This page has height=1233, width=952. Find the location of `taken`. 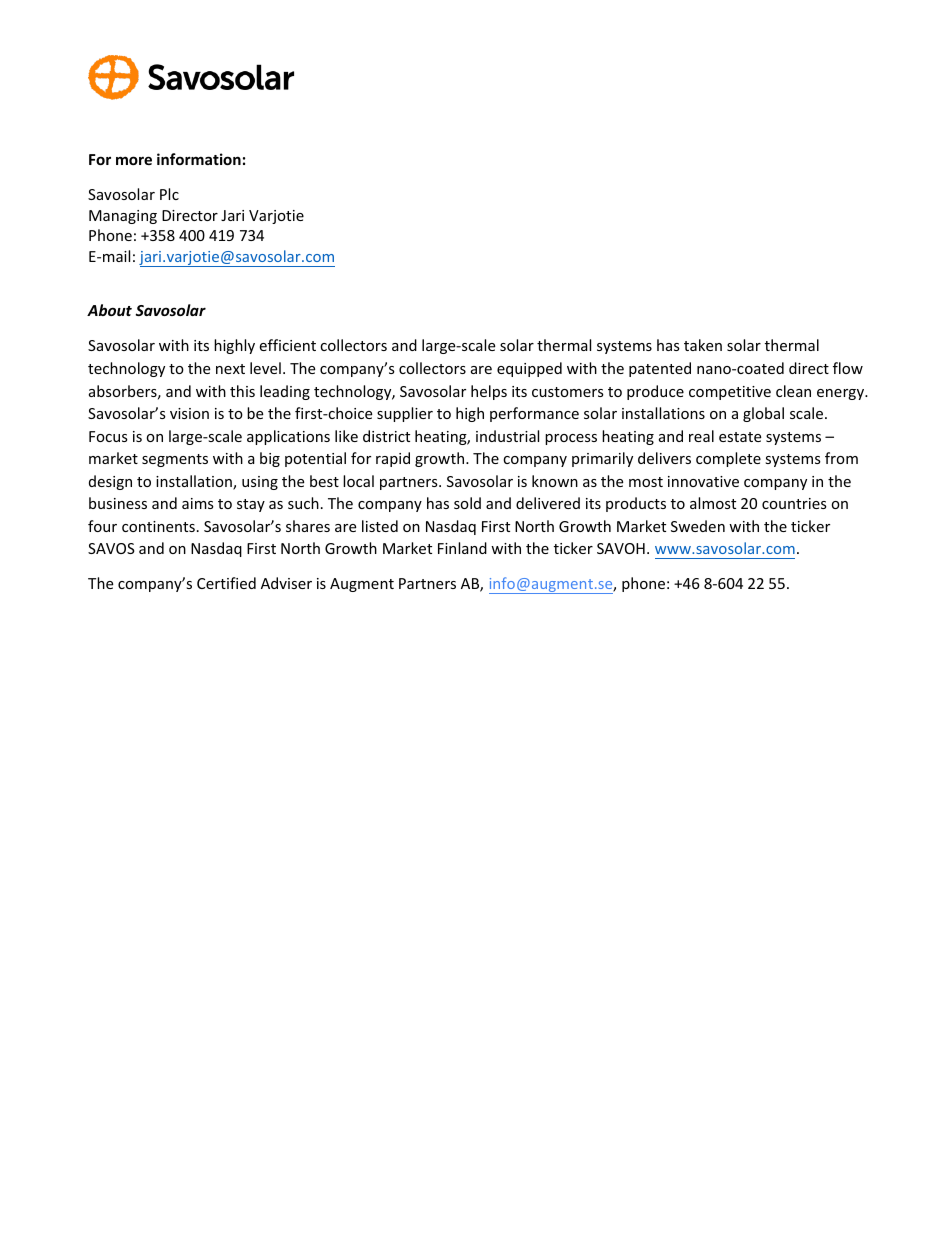

taken is located at coordinates (703, 345).
